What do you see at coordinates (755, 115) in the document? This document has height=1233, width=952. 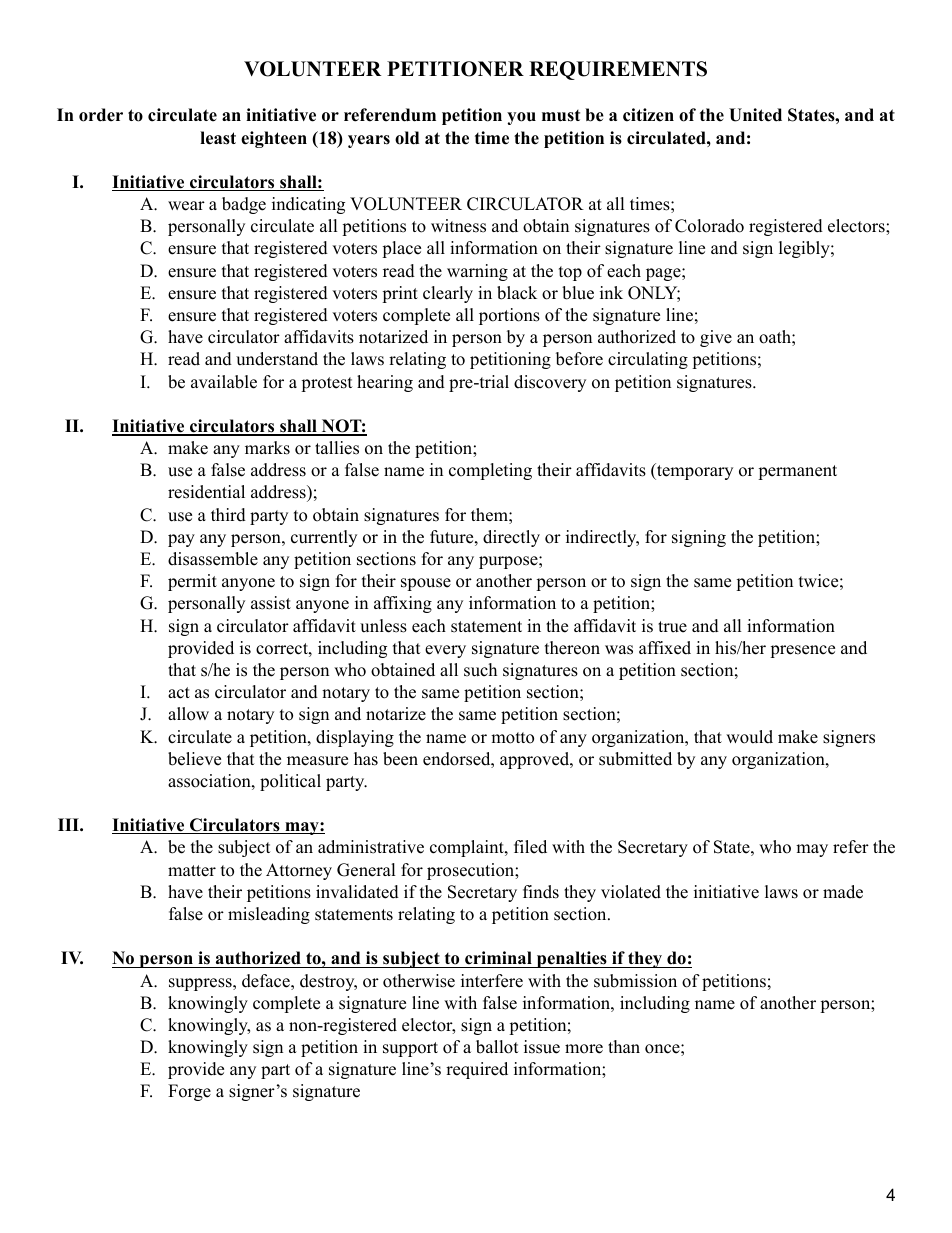 I see `United` at bounding box center [755, 115].
